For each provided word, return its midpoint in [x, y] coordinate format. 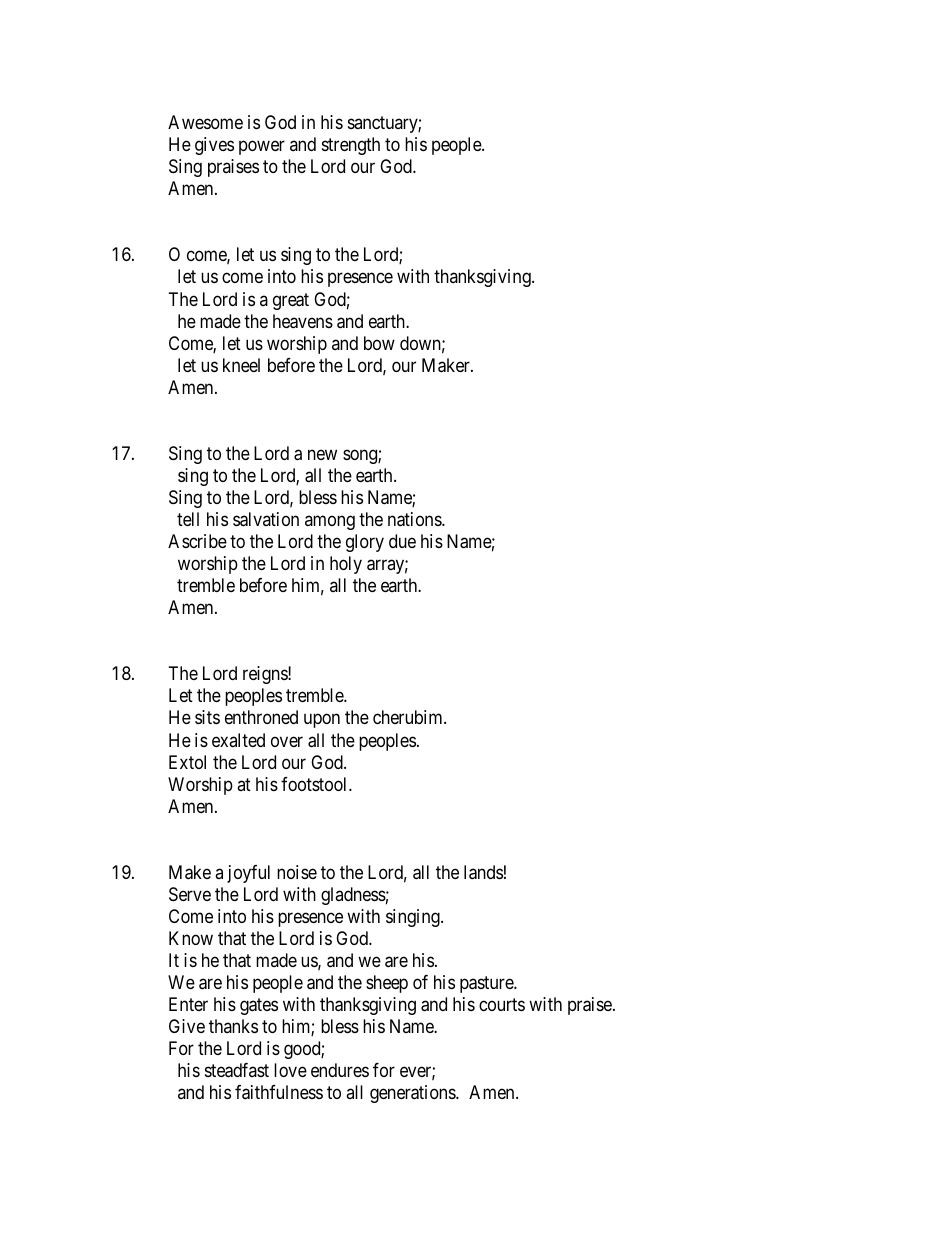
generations [413, 1094]
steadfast [237, 1070]
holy [346, 565]
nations [415, 519]
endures [340, 1070]
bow [379, 343]
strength [351, 146]
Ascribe [197, 541]
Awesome [205, 122]
